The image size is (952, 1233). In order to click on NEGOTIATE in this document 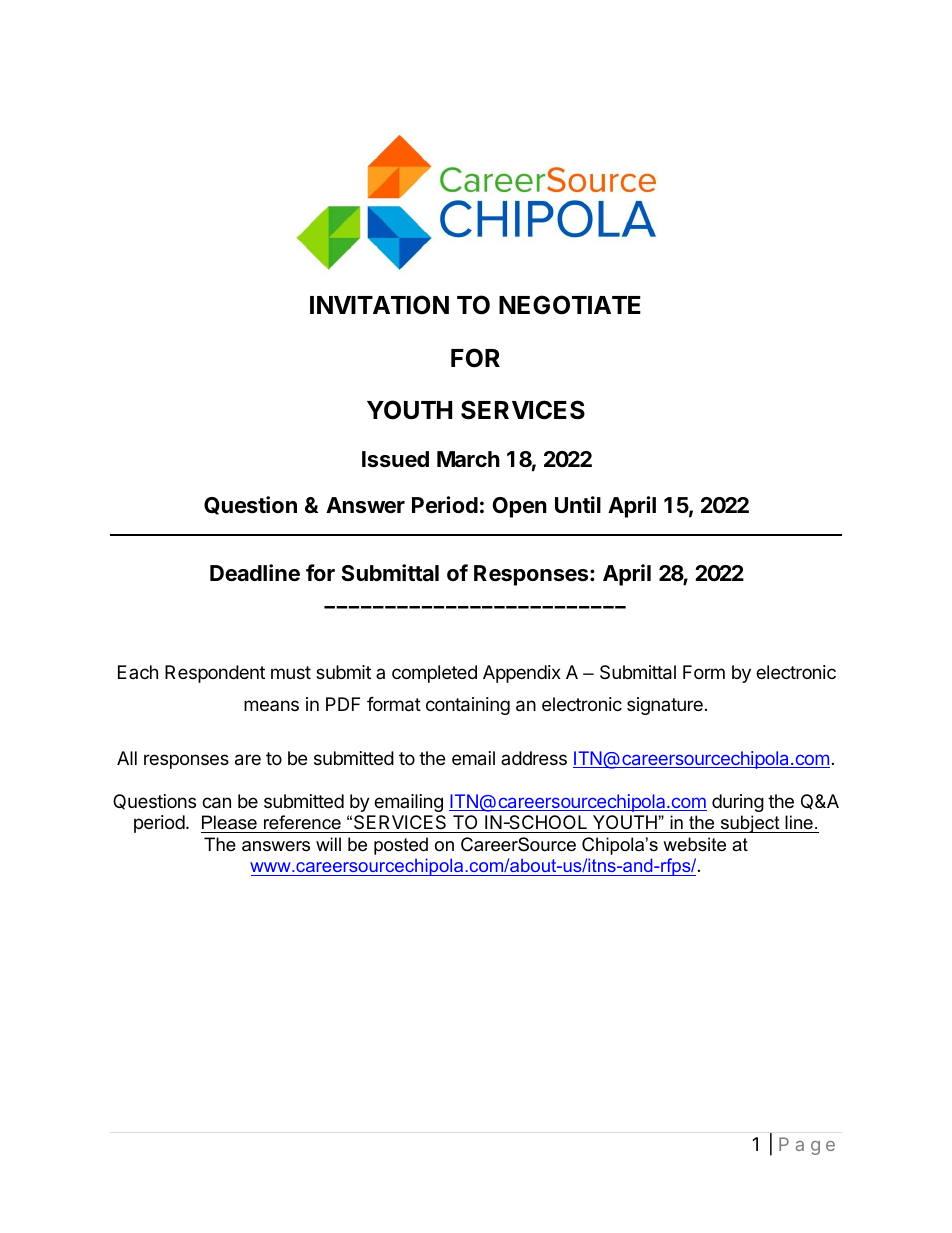, I will do `click(570, 305)`.
